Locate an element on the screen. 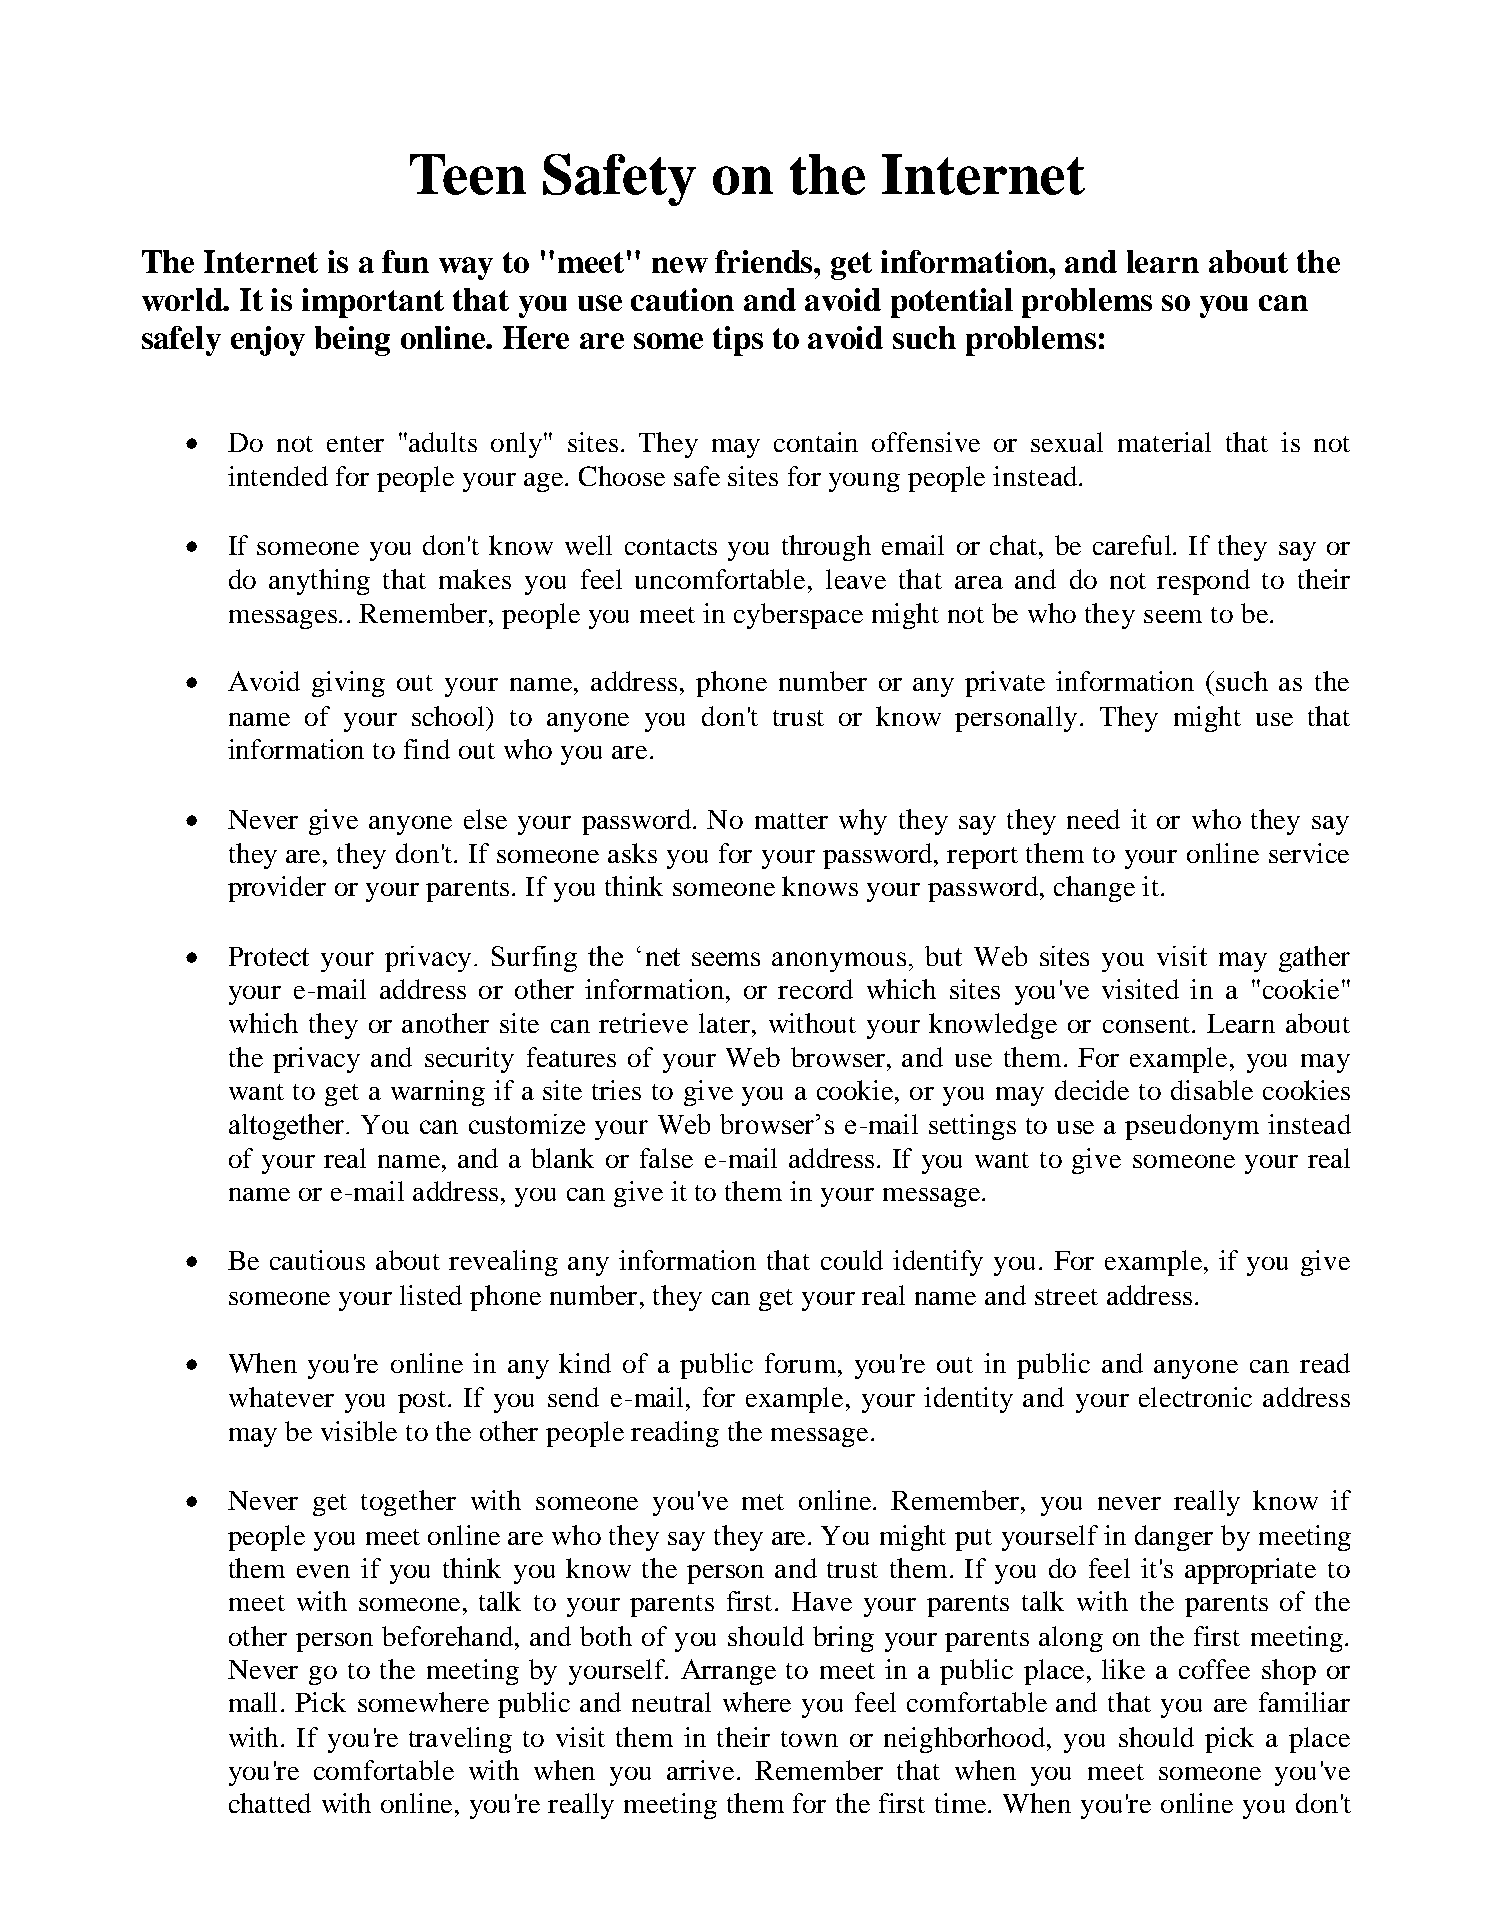 The image size is (1493, 1932). fun is located at coordinates (405, 261).
